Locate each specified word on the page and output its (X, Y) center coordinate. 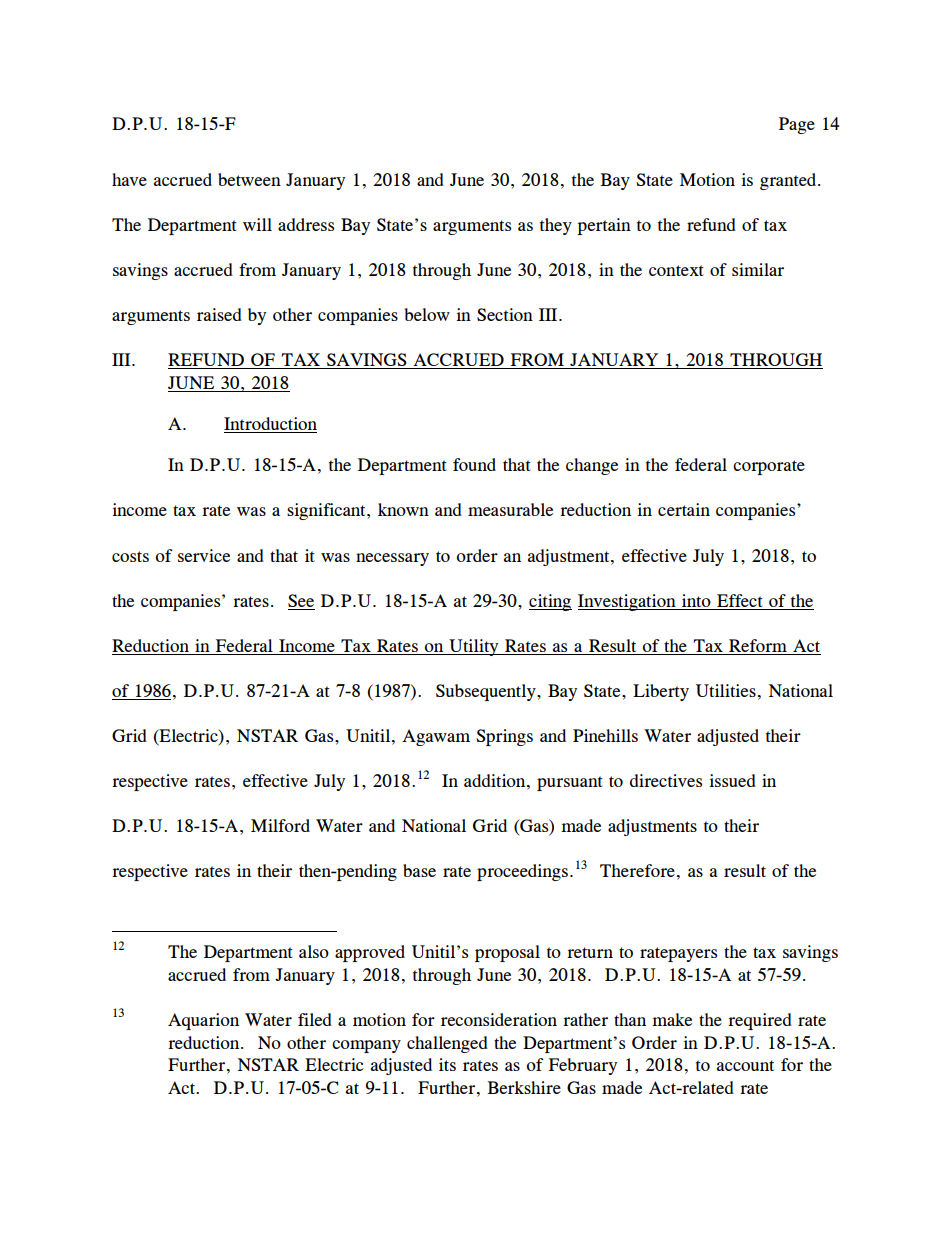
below (427, 314)
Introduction (270, 425)
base (419, 870)
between (249, 179)
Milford (280, 825)
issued (732, 780)
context (676, 270)
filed (315, 1019)
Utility (474, 647)
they (556, 226)
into (696, 600)
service (204, 555)
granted (789, 181)
